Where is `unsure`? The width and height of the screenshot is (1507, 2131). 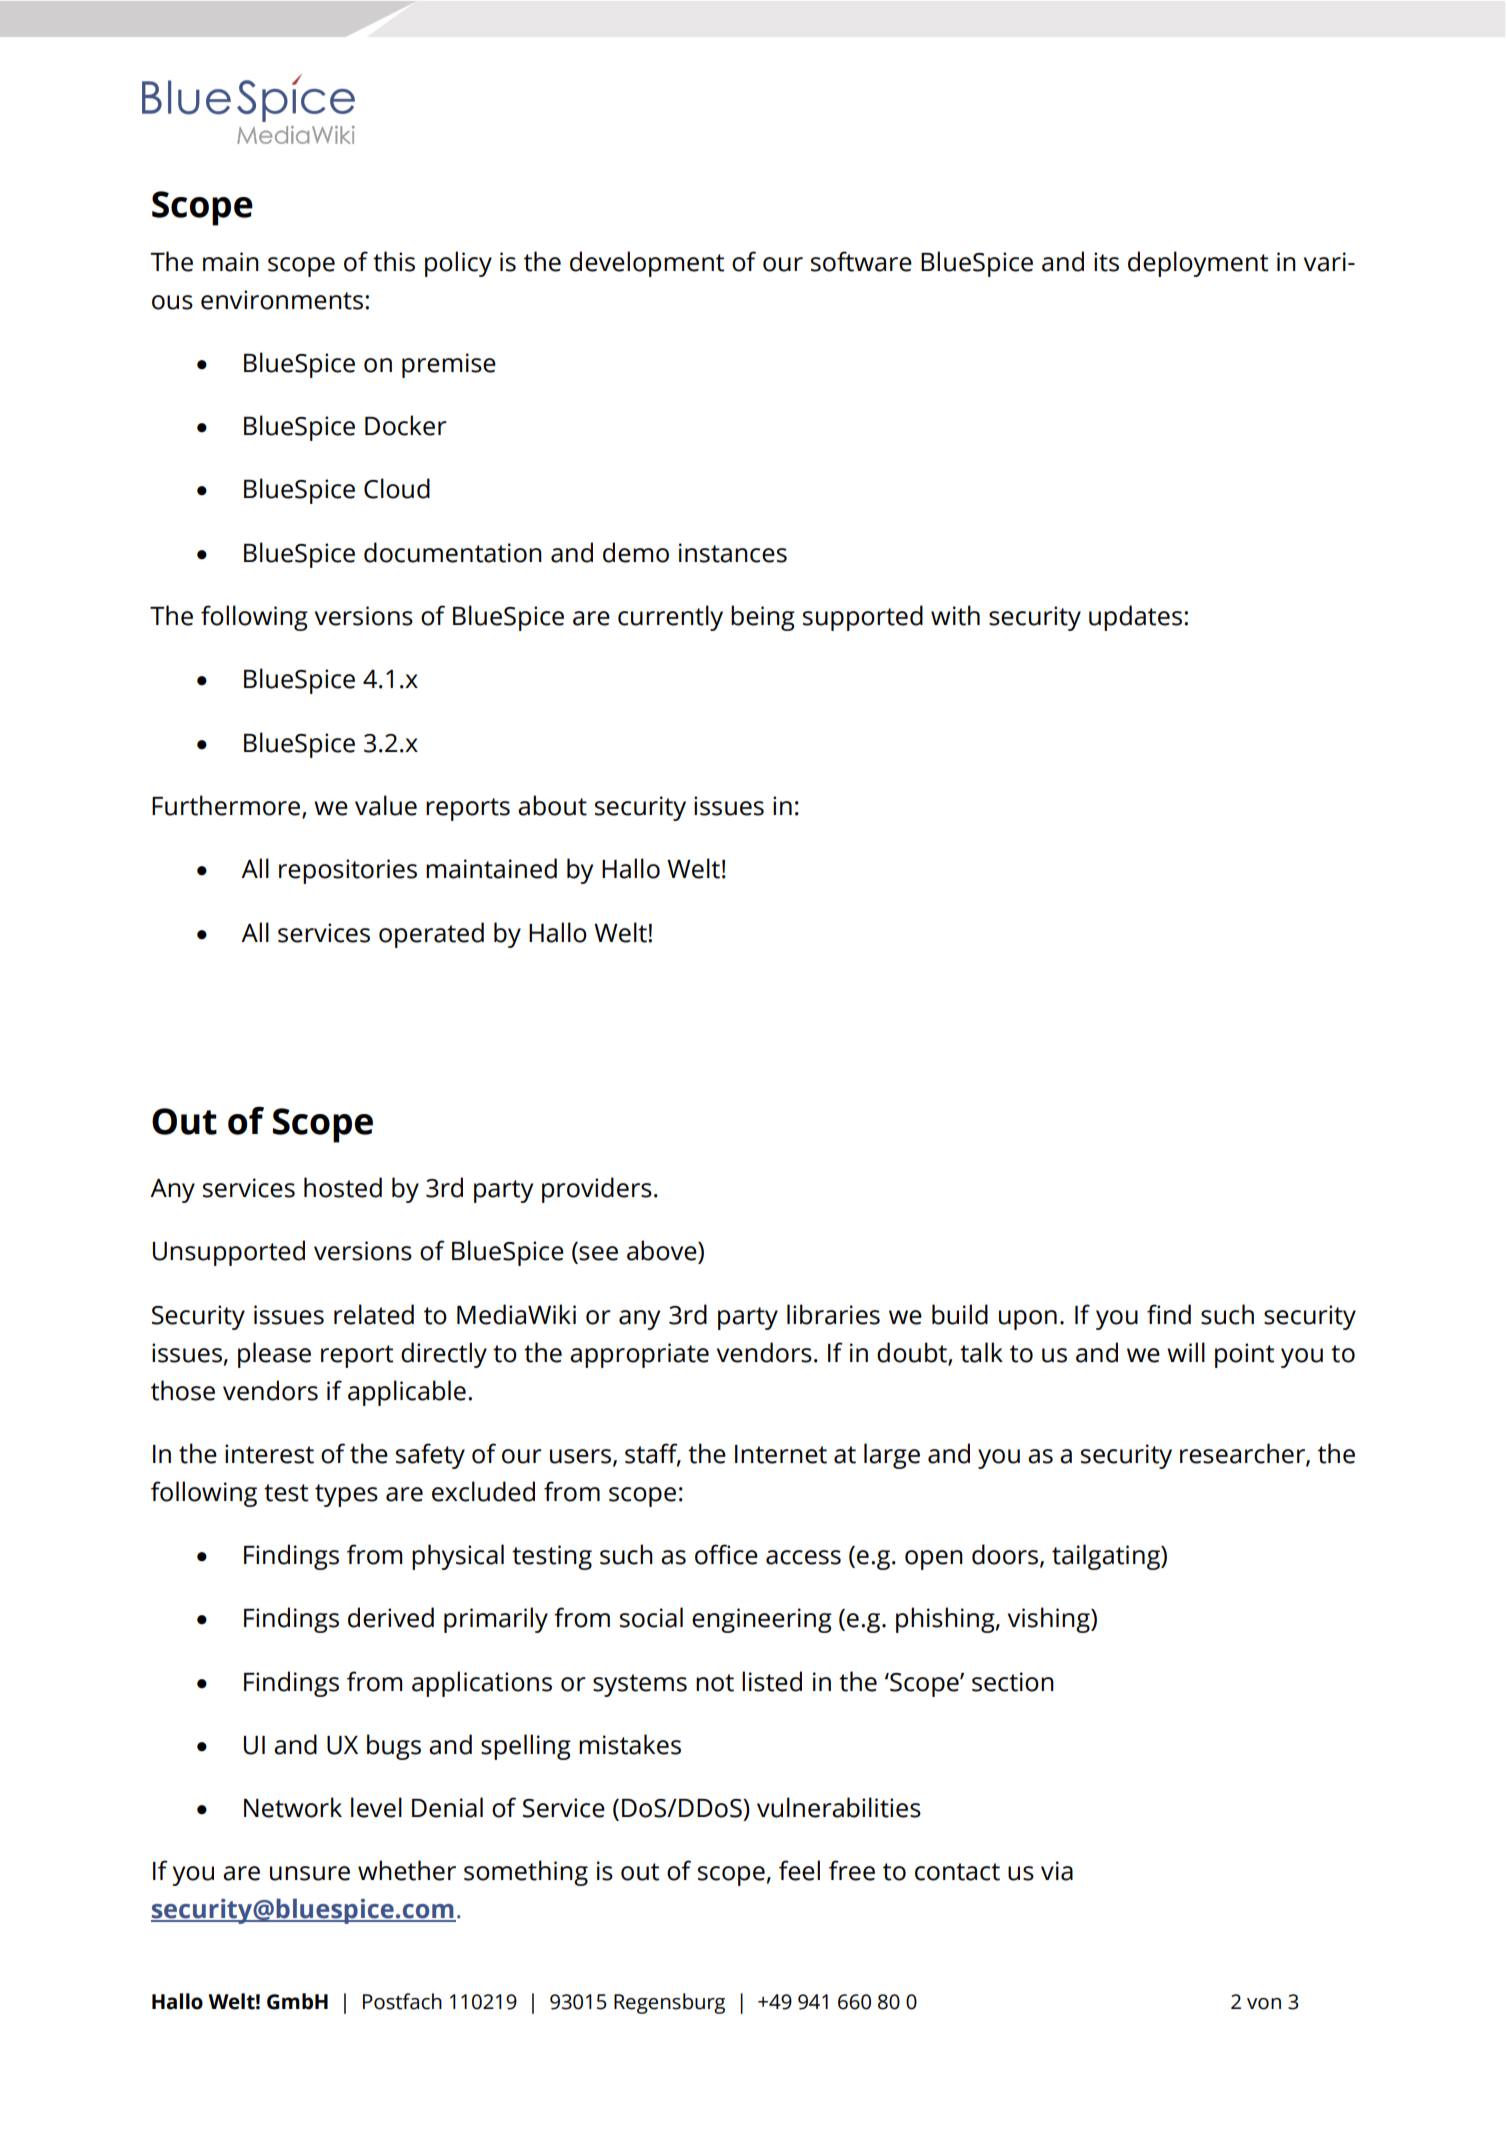
unsure is located at coordinates (310, 1873).
